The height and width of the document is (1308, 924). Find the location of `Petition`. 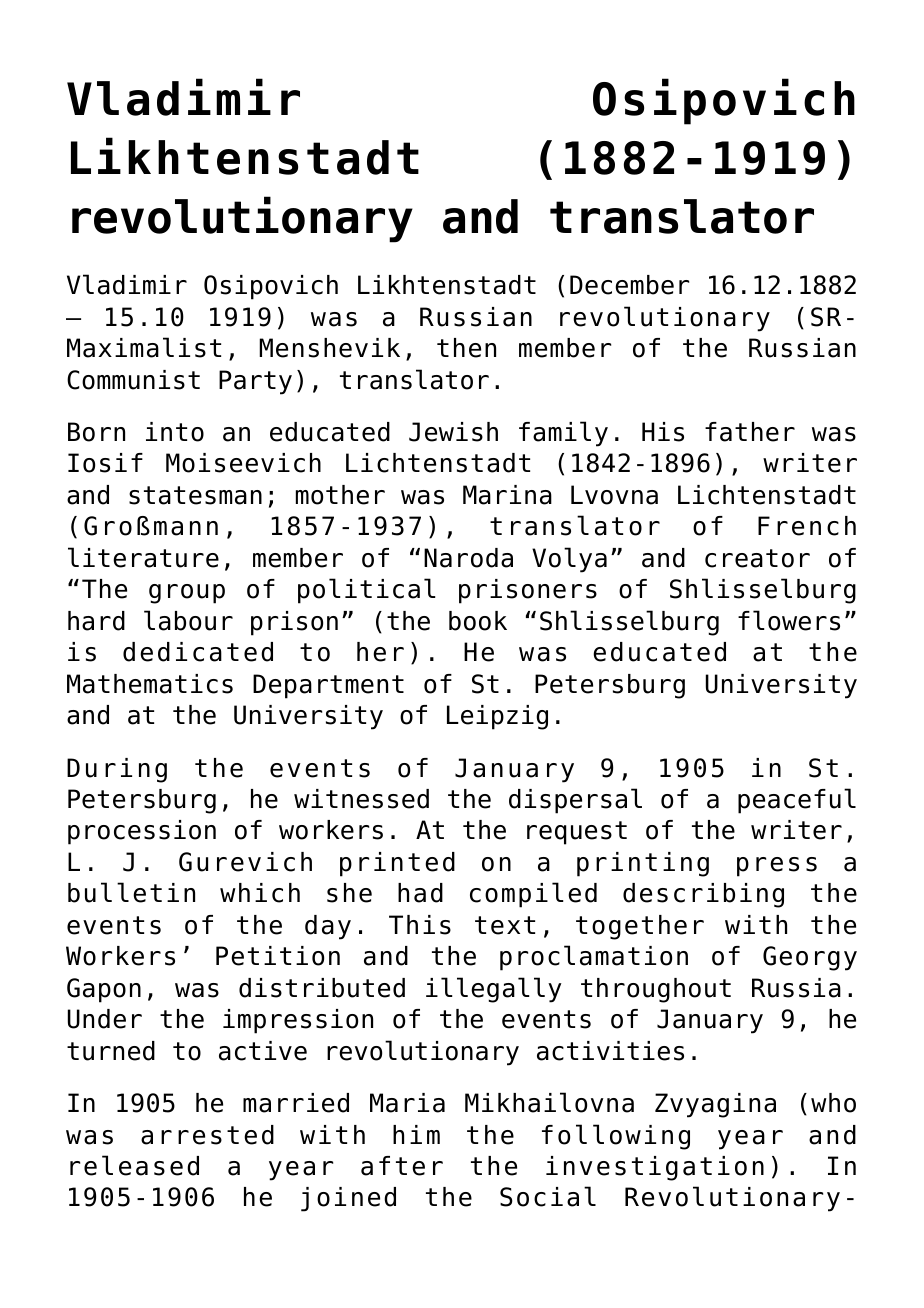

Petition is located at coordinates (278, 956).
